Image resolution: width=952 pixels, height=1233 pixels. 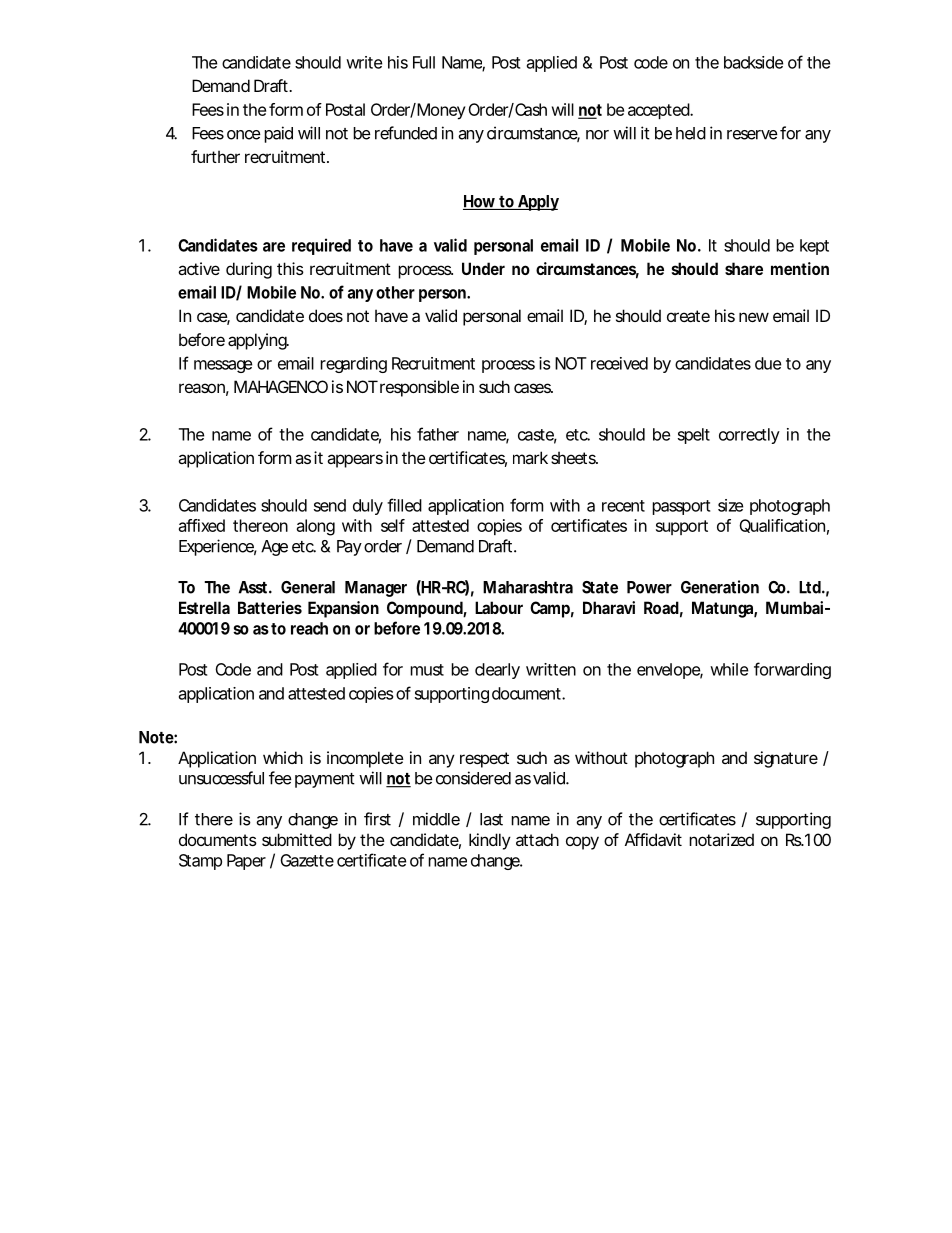 I want to click on Under, so click(x=483, y=268).
